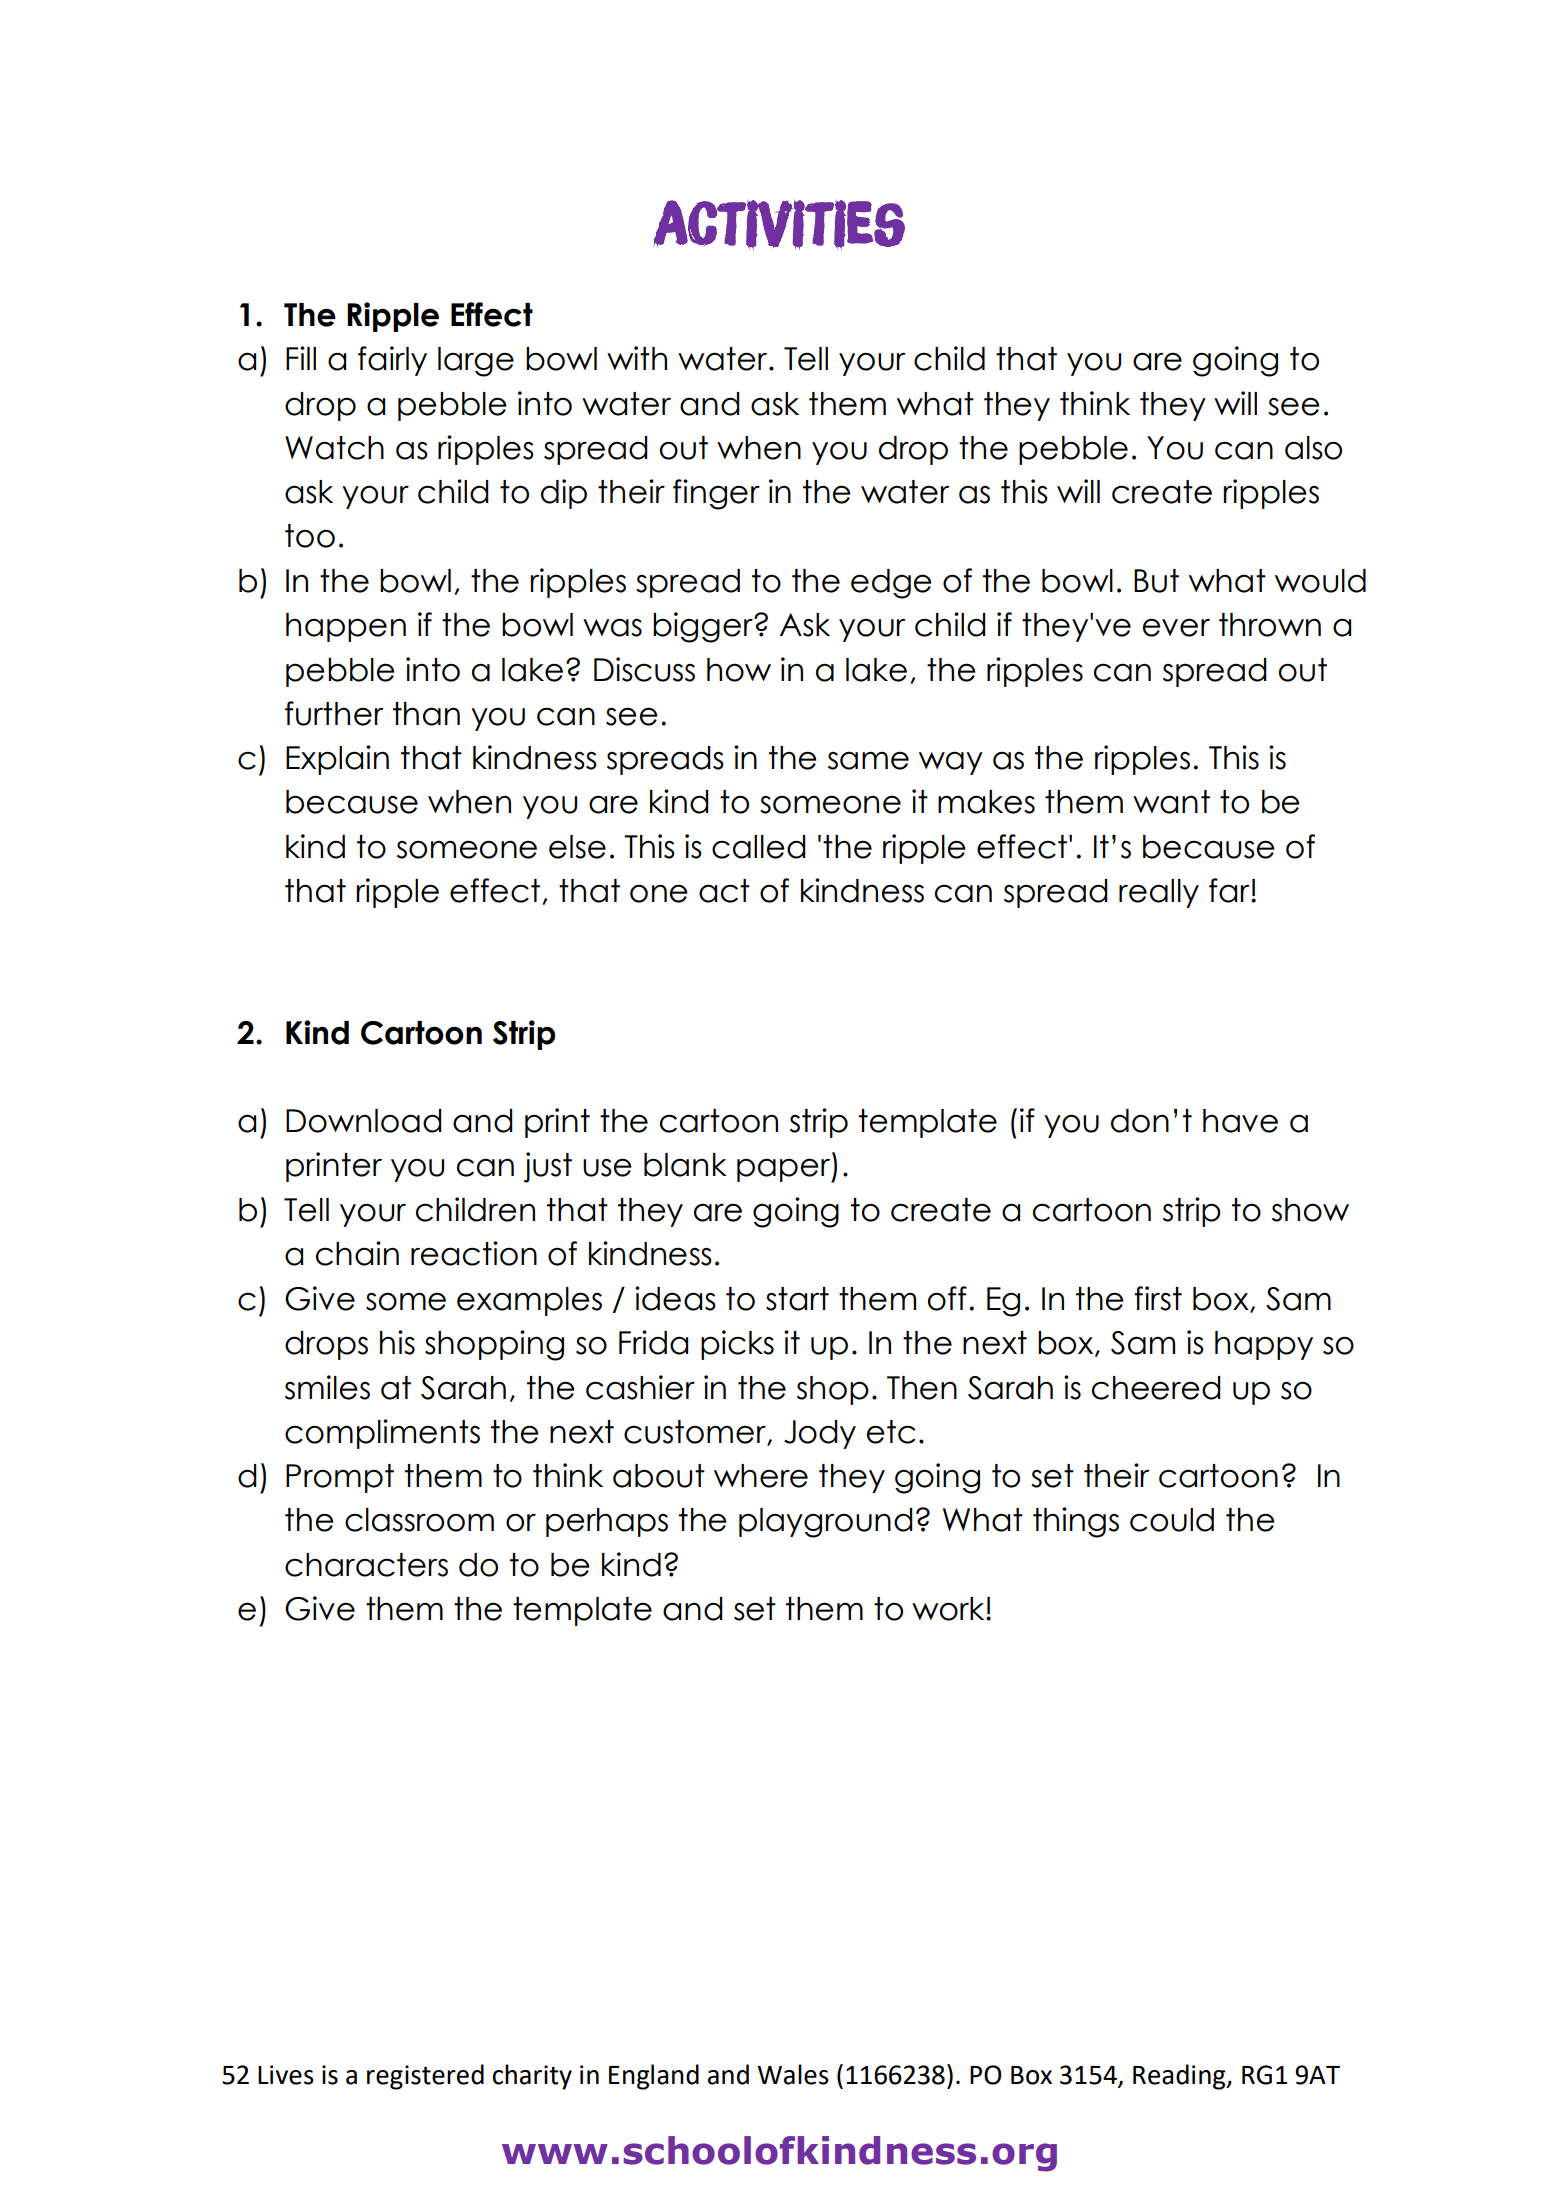 The image size is (1560, 2207). I want to click on blank, so click(685, 1165).
